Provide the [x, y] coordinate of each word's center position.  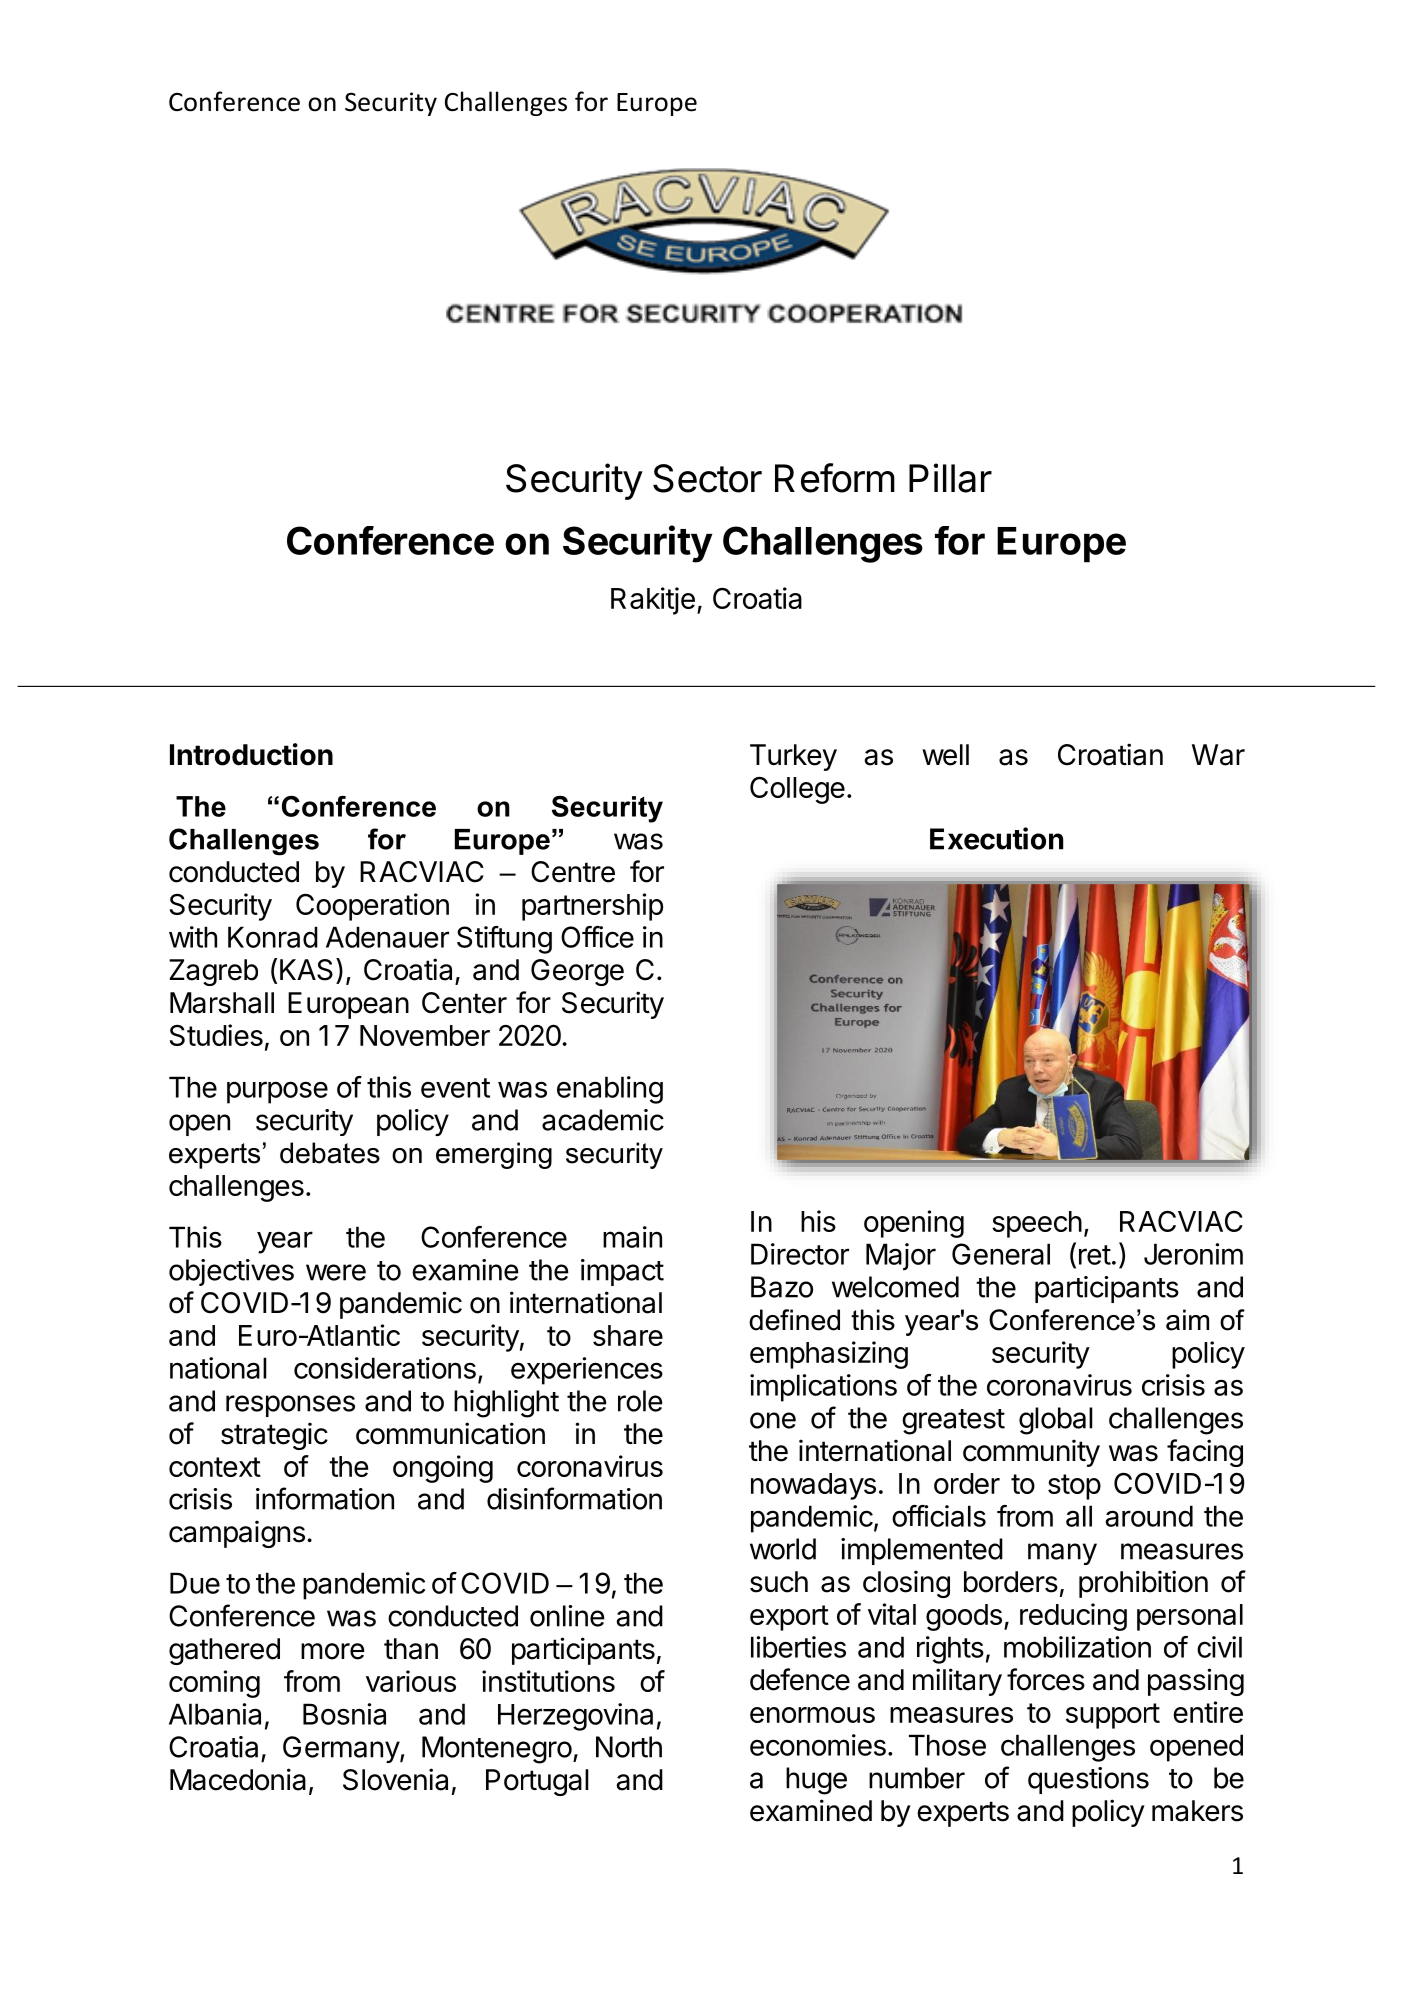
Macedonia [238, 1779]
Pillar [950, 478]
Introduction [251, 754]
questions [1088, 1780]
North [629, 1747]
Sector [707, 478]
